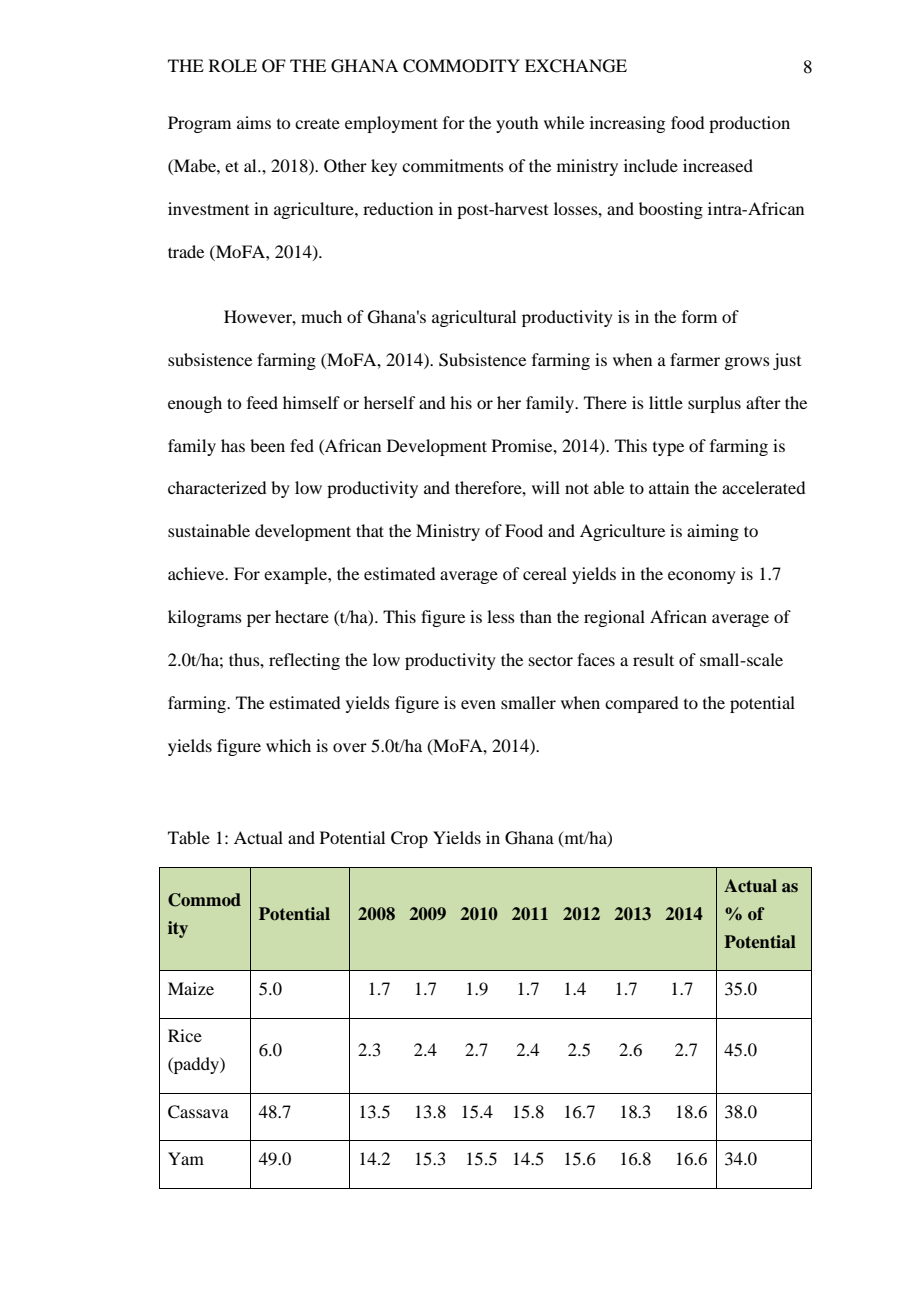 The width and height of the page is (924, 1309). What do you see at coordinates (501, 616) in the page?
I see `less` at bounding box center [501, 616].
